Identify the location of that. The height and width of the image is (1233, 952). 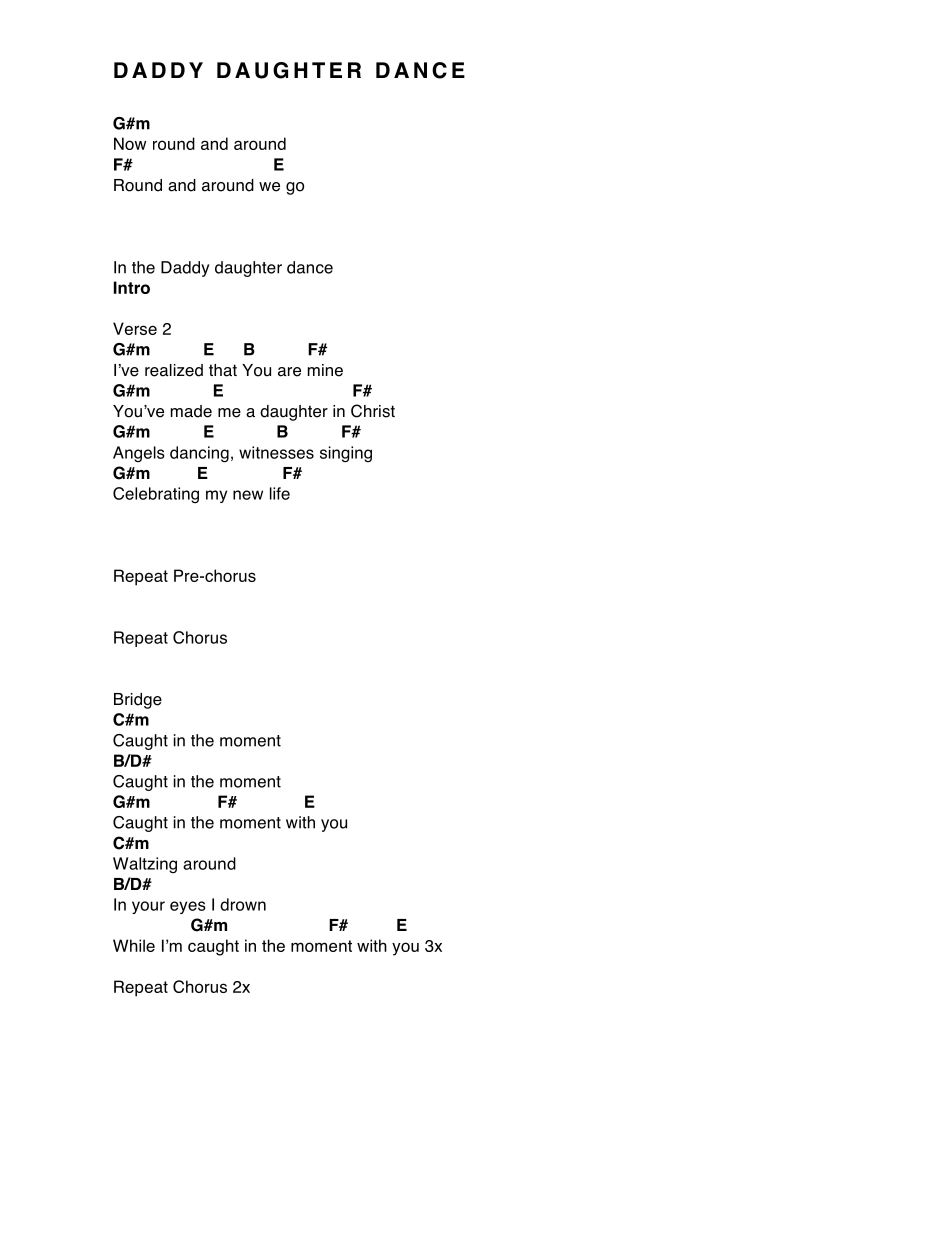
(223, 370).
